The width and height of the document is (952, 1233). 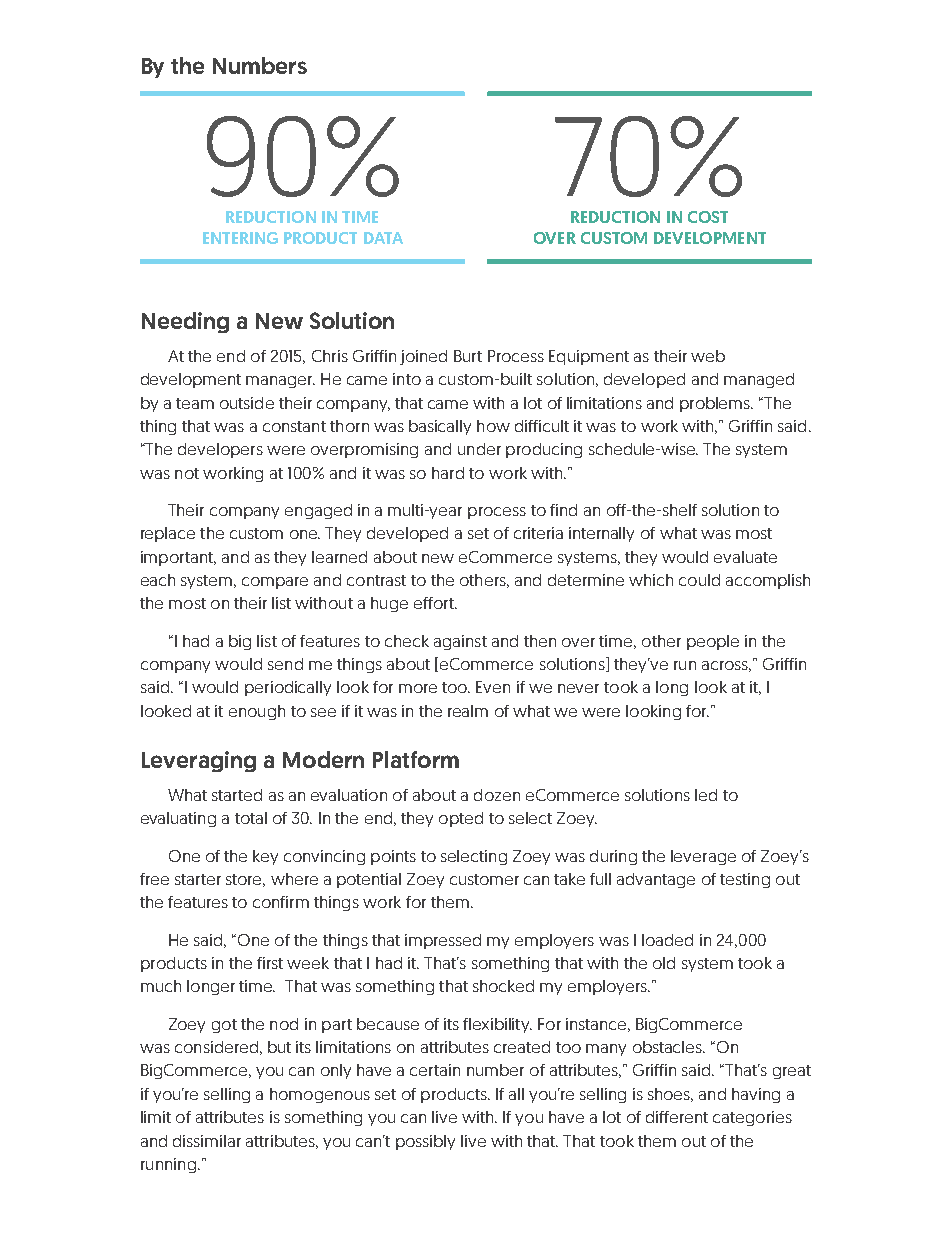 What do you see at coordinates (383, 238) in the document?
I see `DATA` at bounding box center [383, 238].
